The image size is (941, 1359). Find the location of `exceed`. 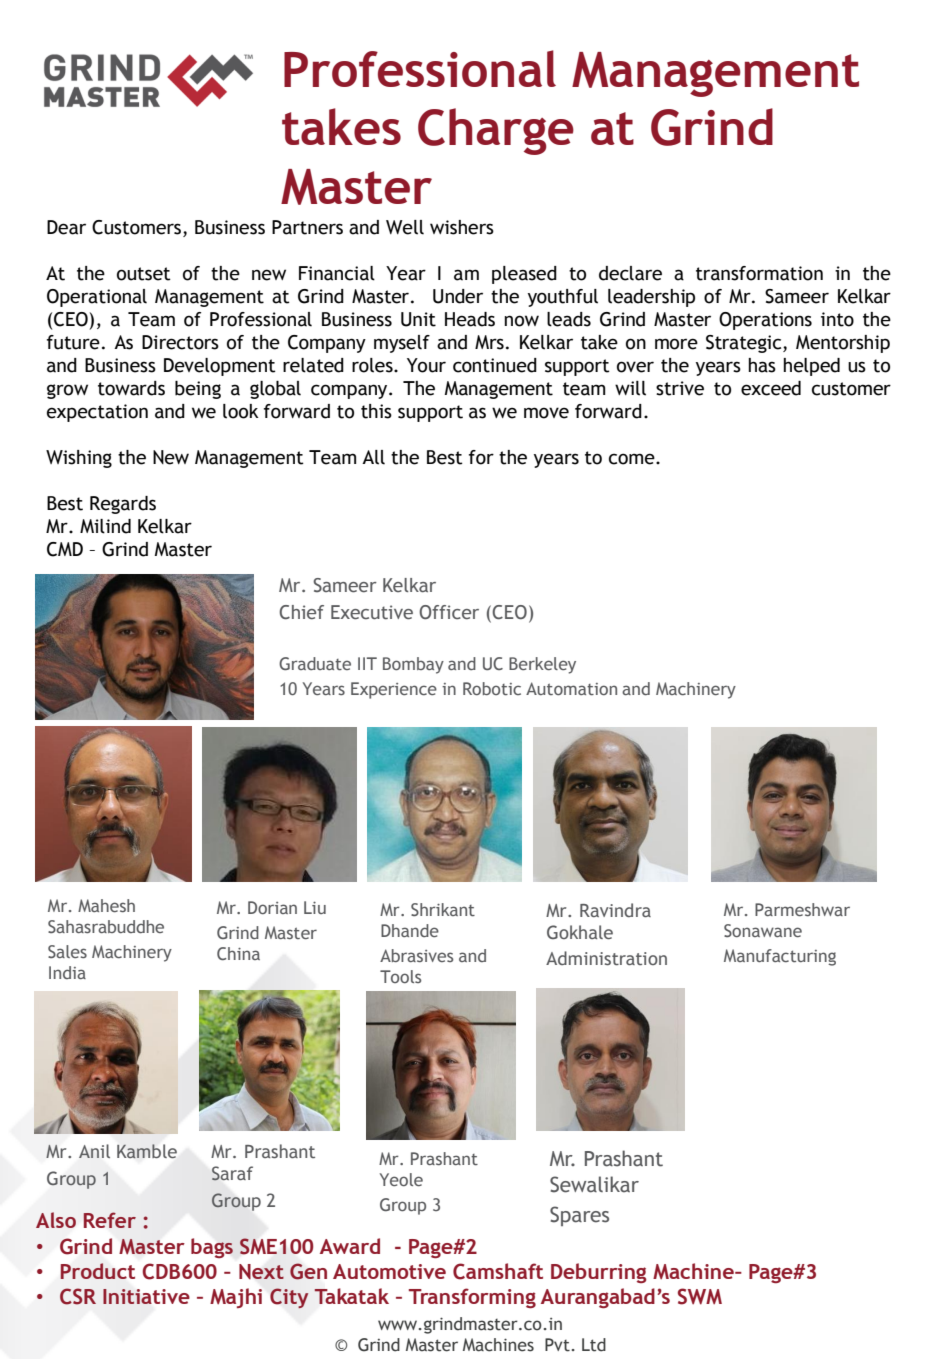

exceed is located at coordinates (771, 388).
